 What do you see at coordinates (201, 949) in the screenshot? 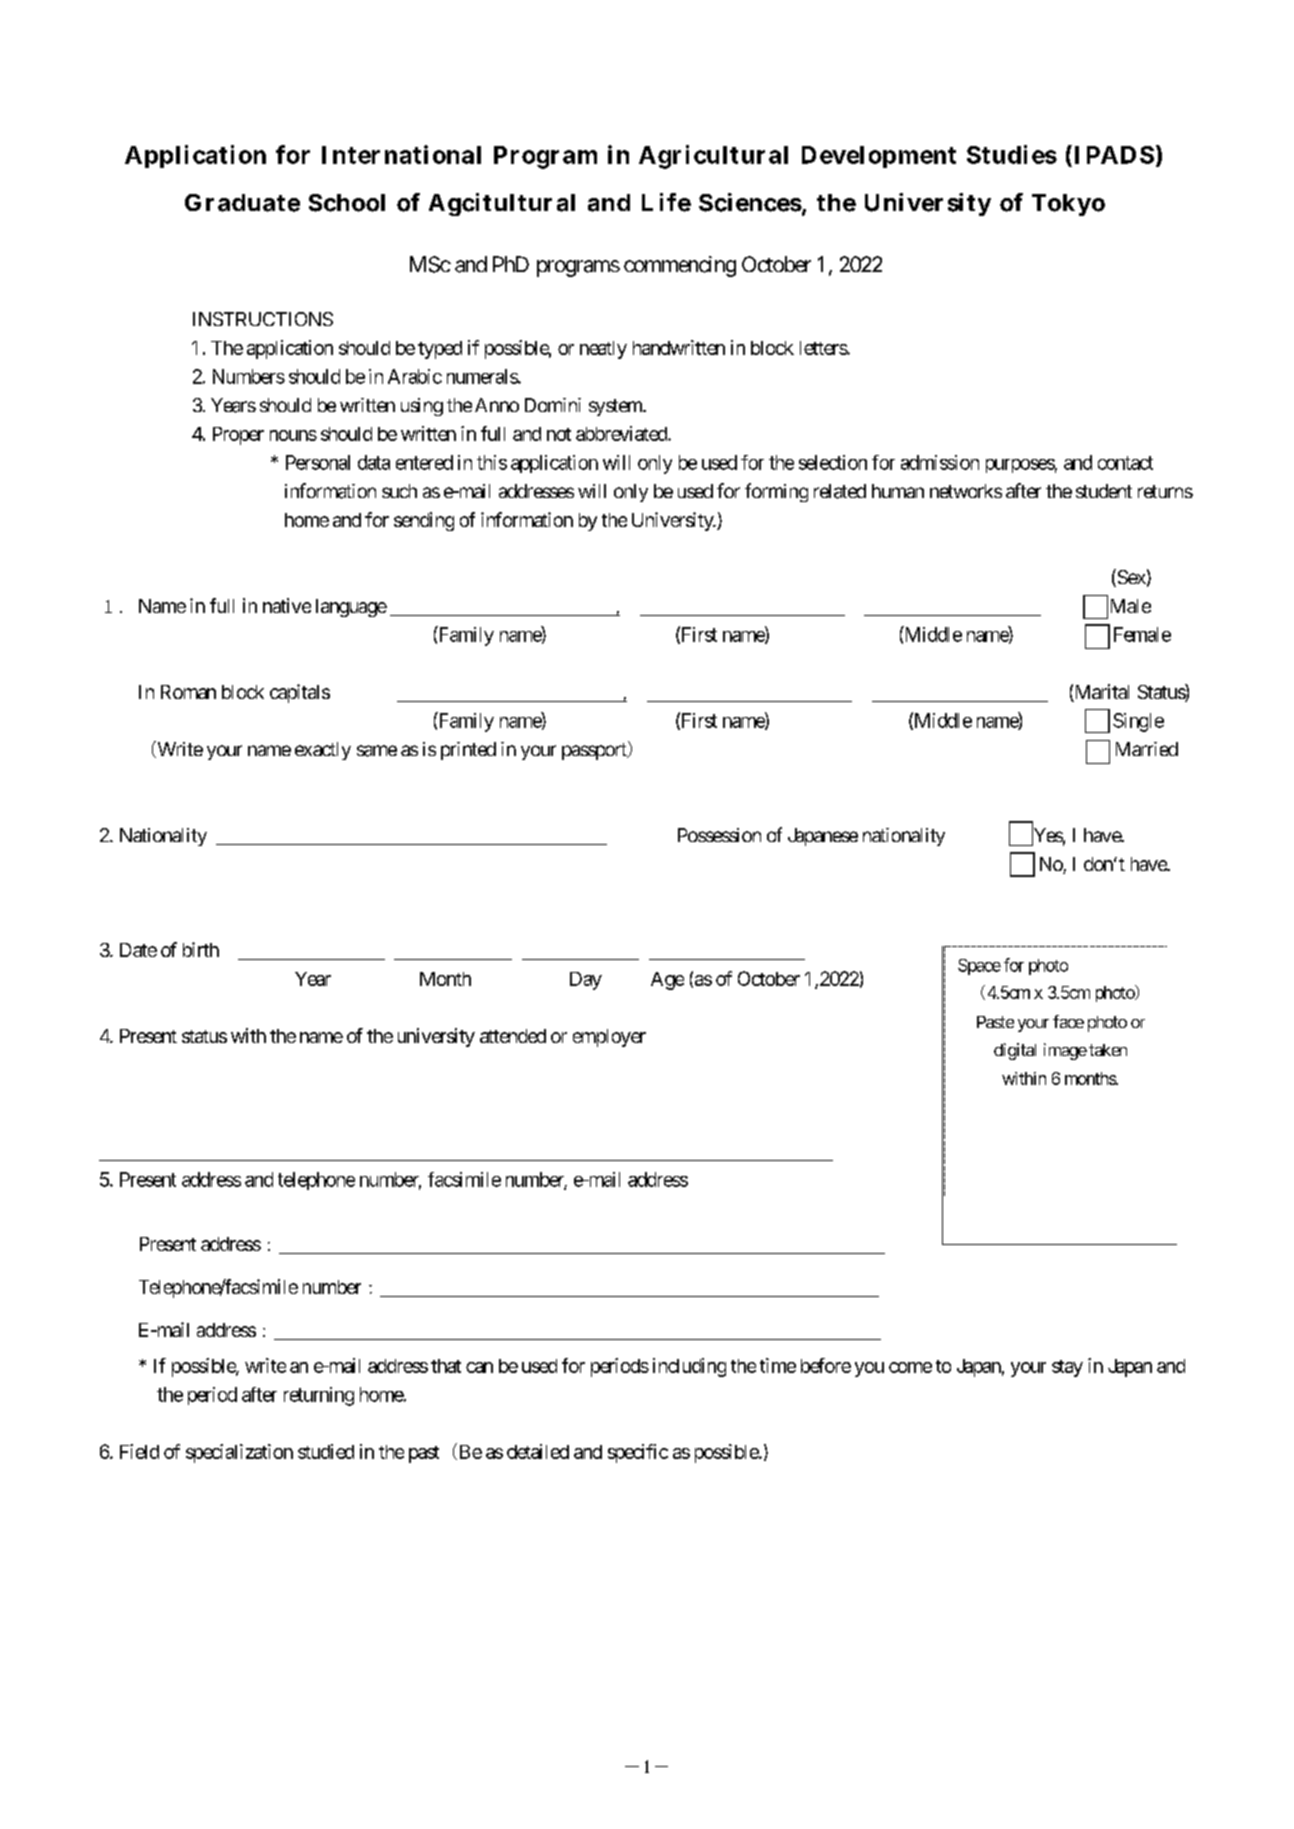
I see `birth` at bounding box center [201, 949].
